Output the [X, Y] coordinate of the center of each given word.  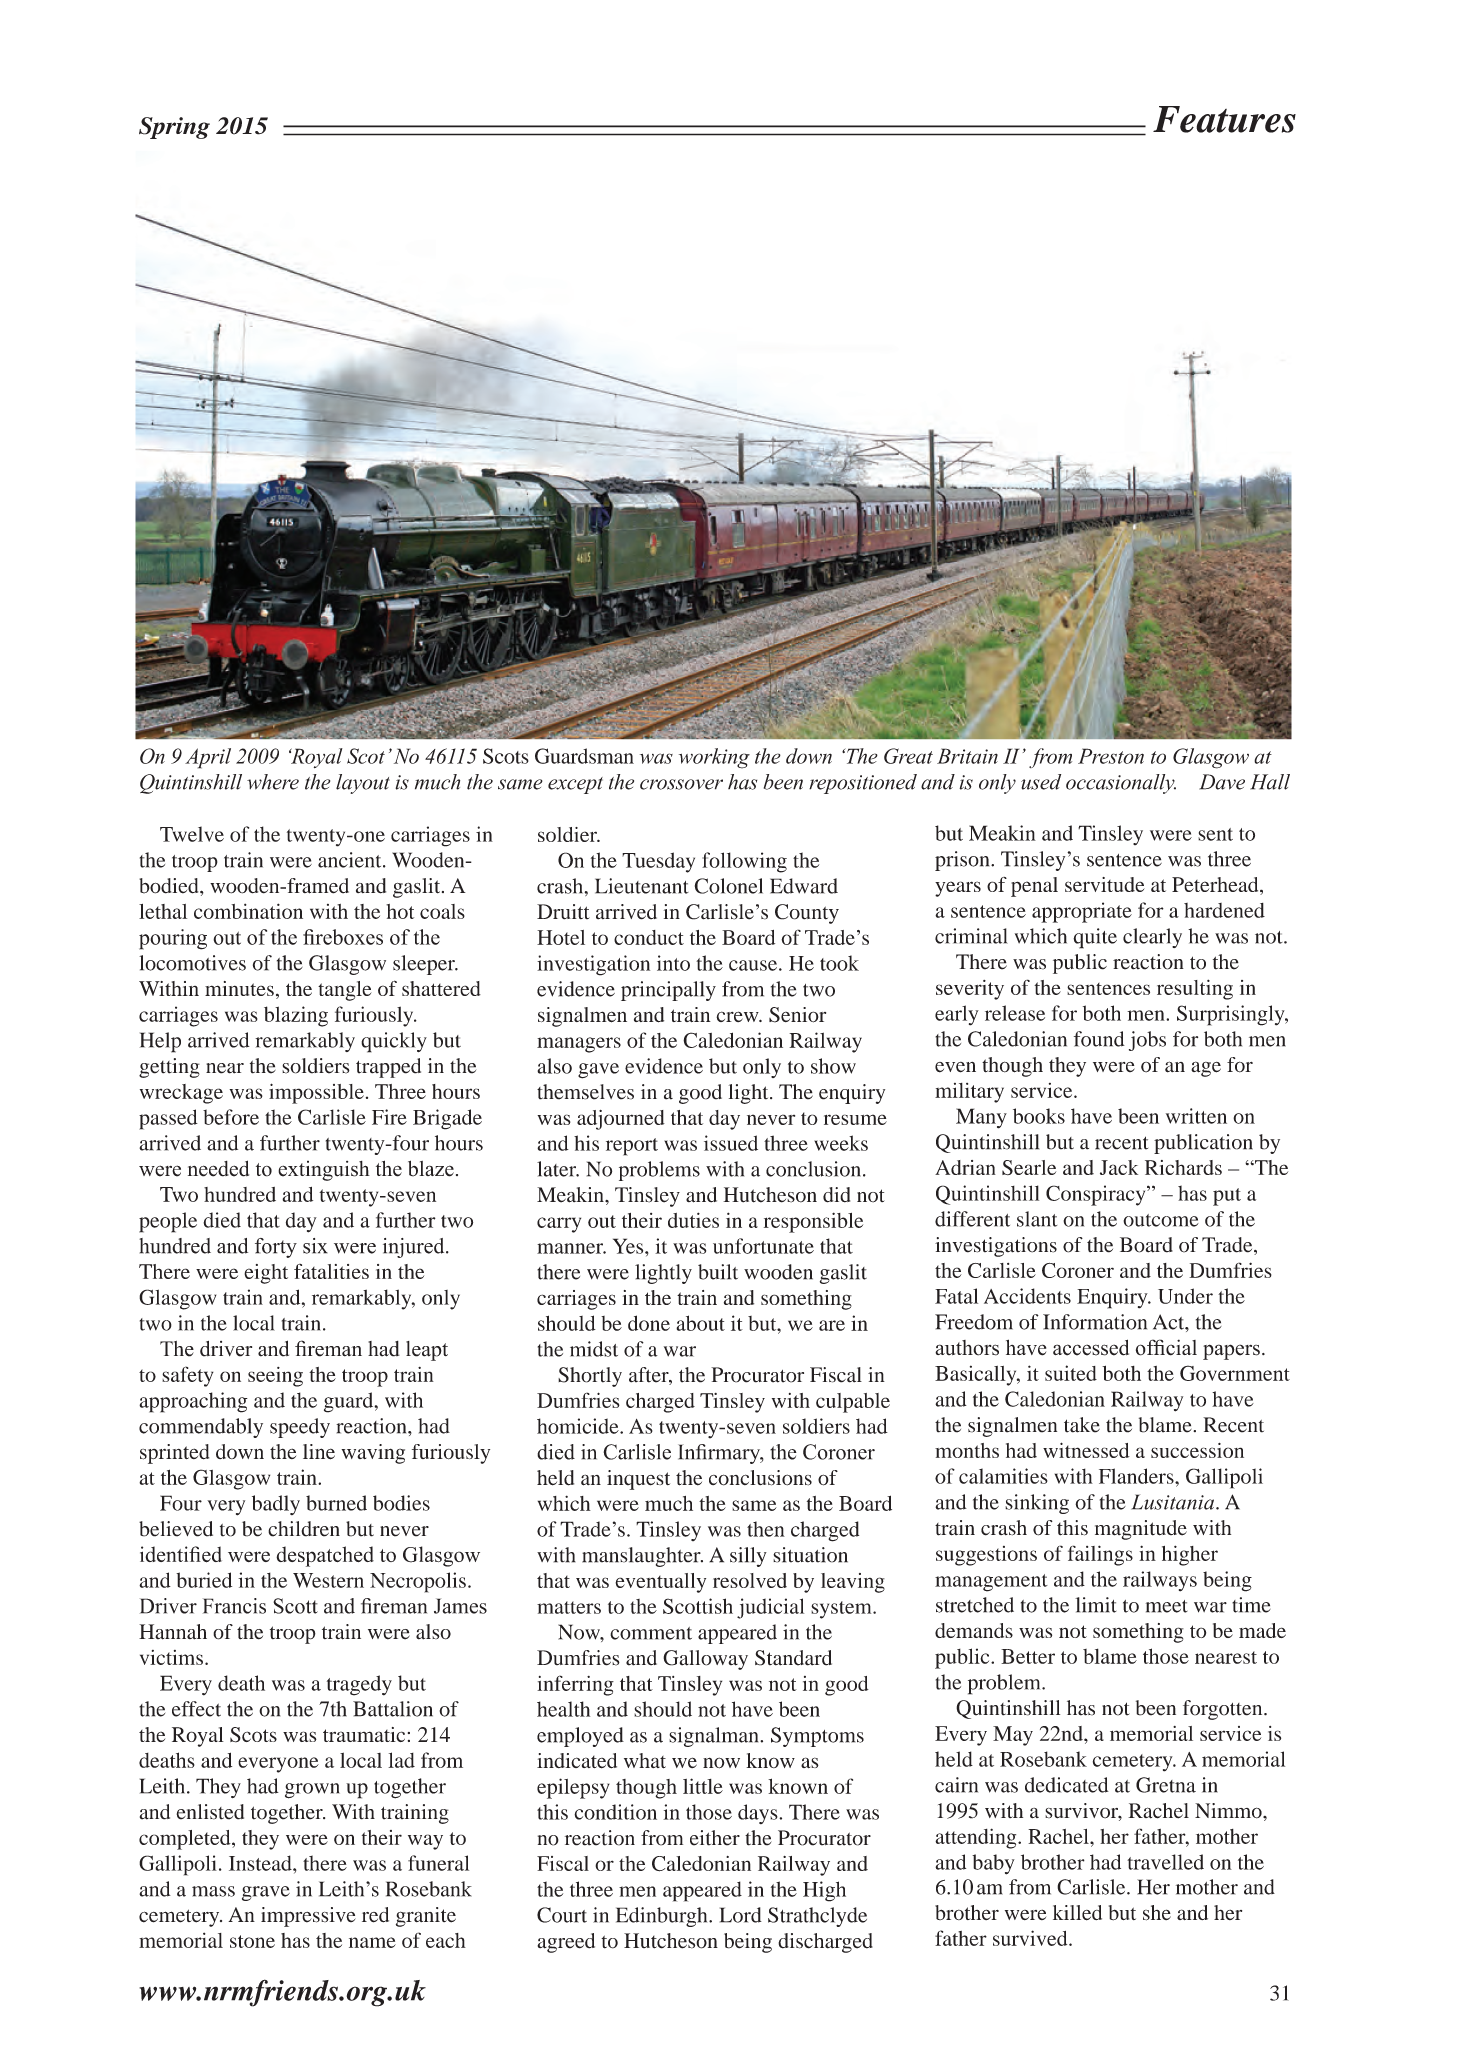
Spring [174, 128]
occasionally [1121, 784]
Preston [1111, 756]
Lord [741, 1915]
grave [266, 1893]
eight [266, 1274]
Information [1095, 1322]
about [700, 1323]
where [273, 782]
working [714, 758]
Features [1224, 119]
